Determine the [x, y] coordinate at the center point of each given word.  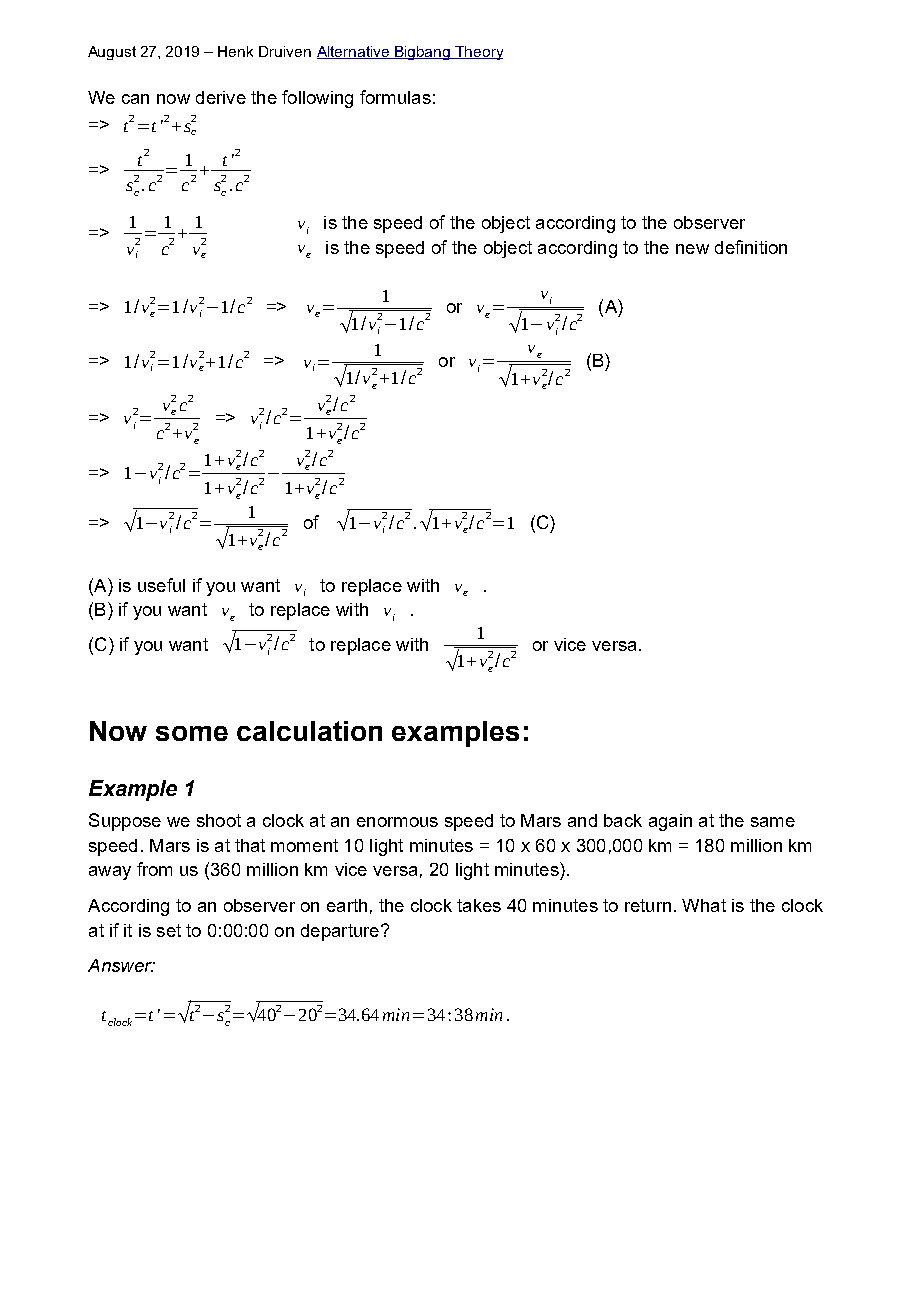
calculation [309, 731]
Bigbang [423, 53]
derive [221, 97]
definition [751, 247]
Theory [478, 53]
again [670, 822]
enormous [397, 822]
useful [161, 585]
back [623, 820]
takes [479, 905]
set [169, 930]
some [192, 733]
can [135, 99]
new [692, 249]
